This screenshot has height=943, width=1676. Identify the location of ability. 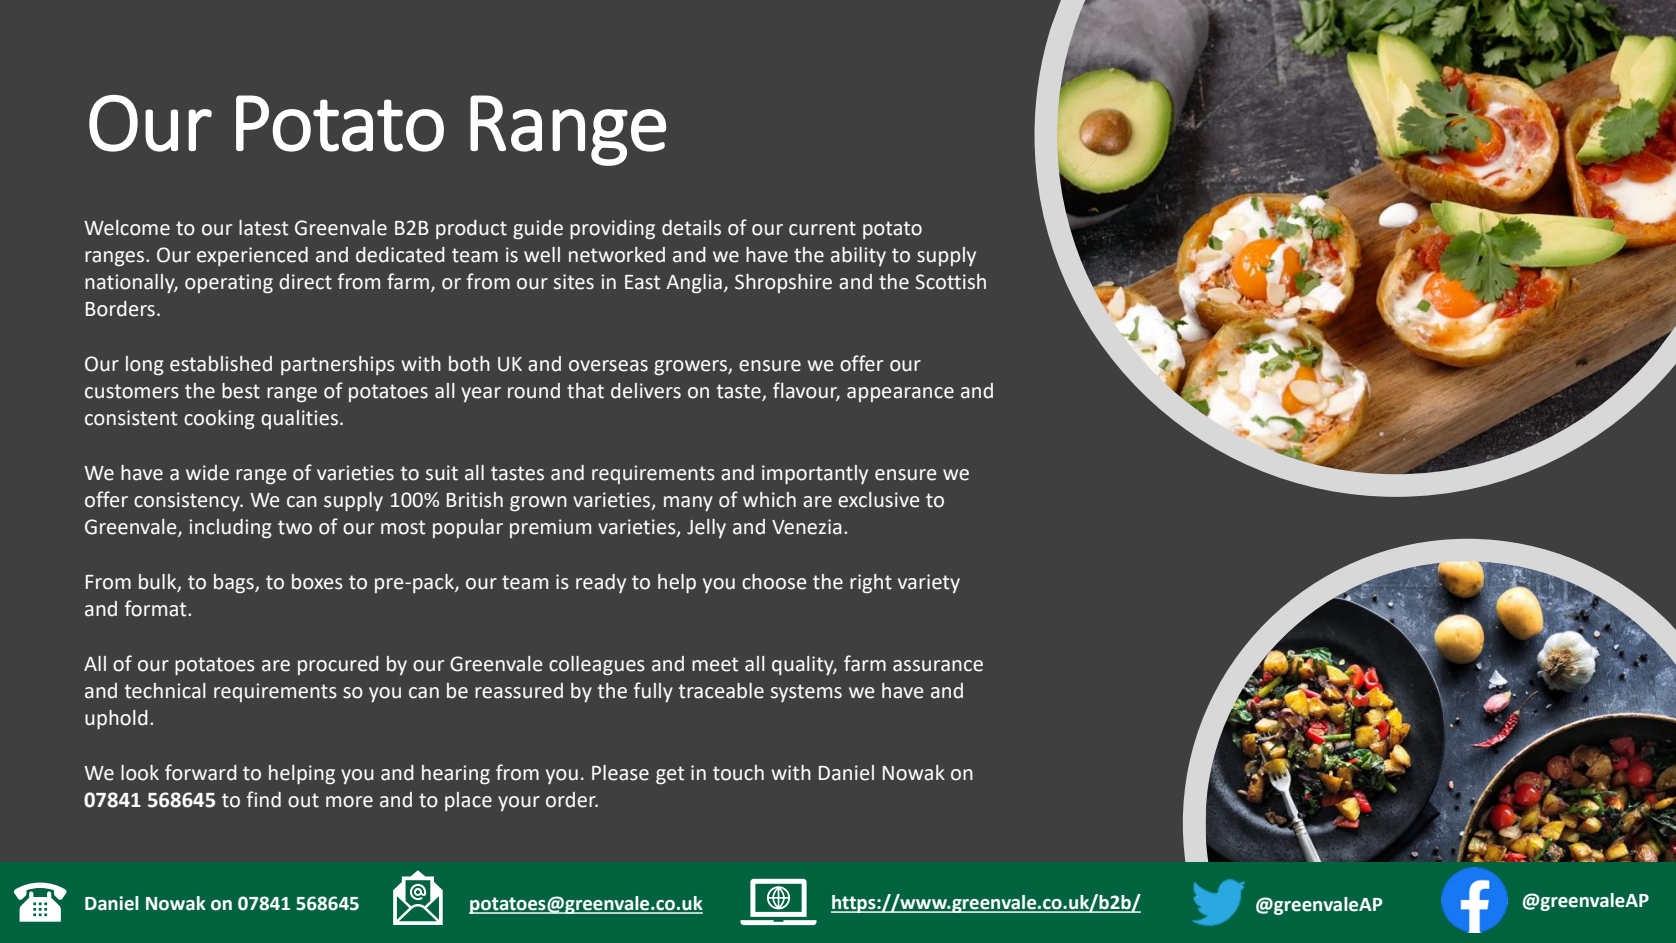
(858, 256).
